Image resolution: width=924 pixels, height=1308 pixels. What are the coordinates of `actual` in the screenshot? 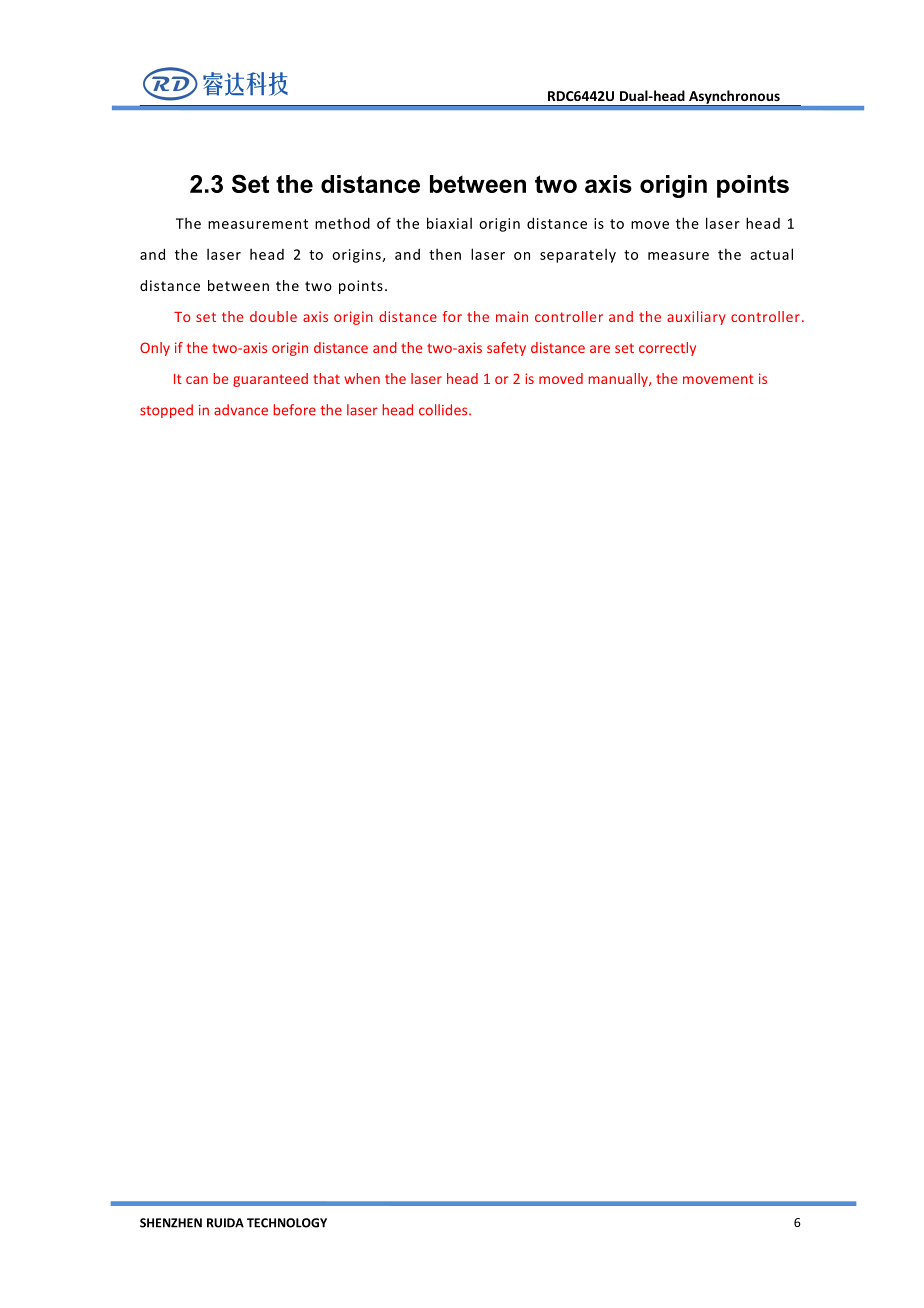 It's located at (771, 254).
